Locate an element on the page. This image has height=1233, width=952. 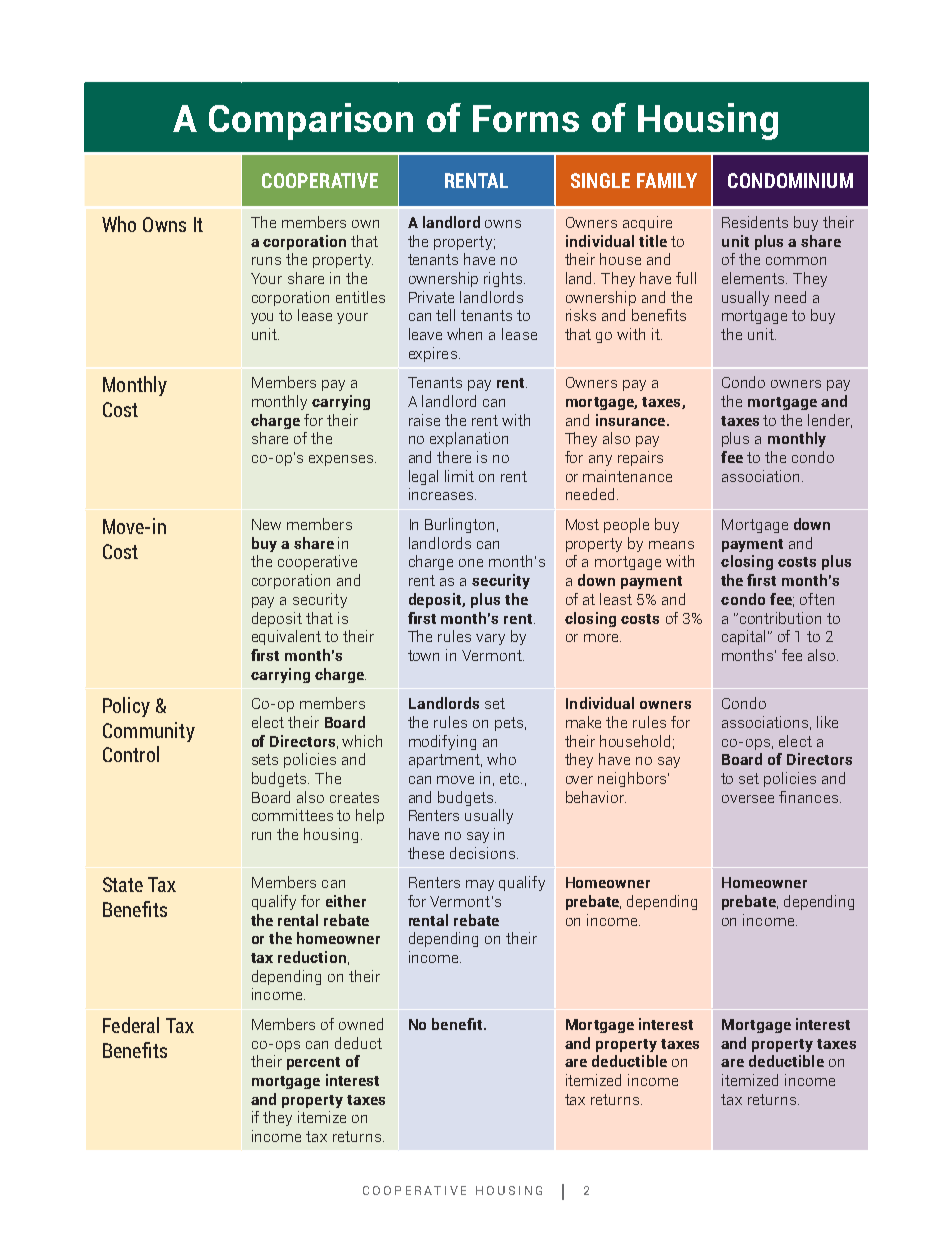
Comparison is located at coordinates (311, 121).
